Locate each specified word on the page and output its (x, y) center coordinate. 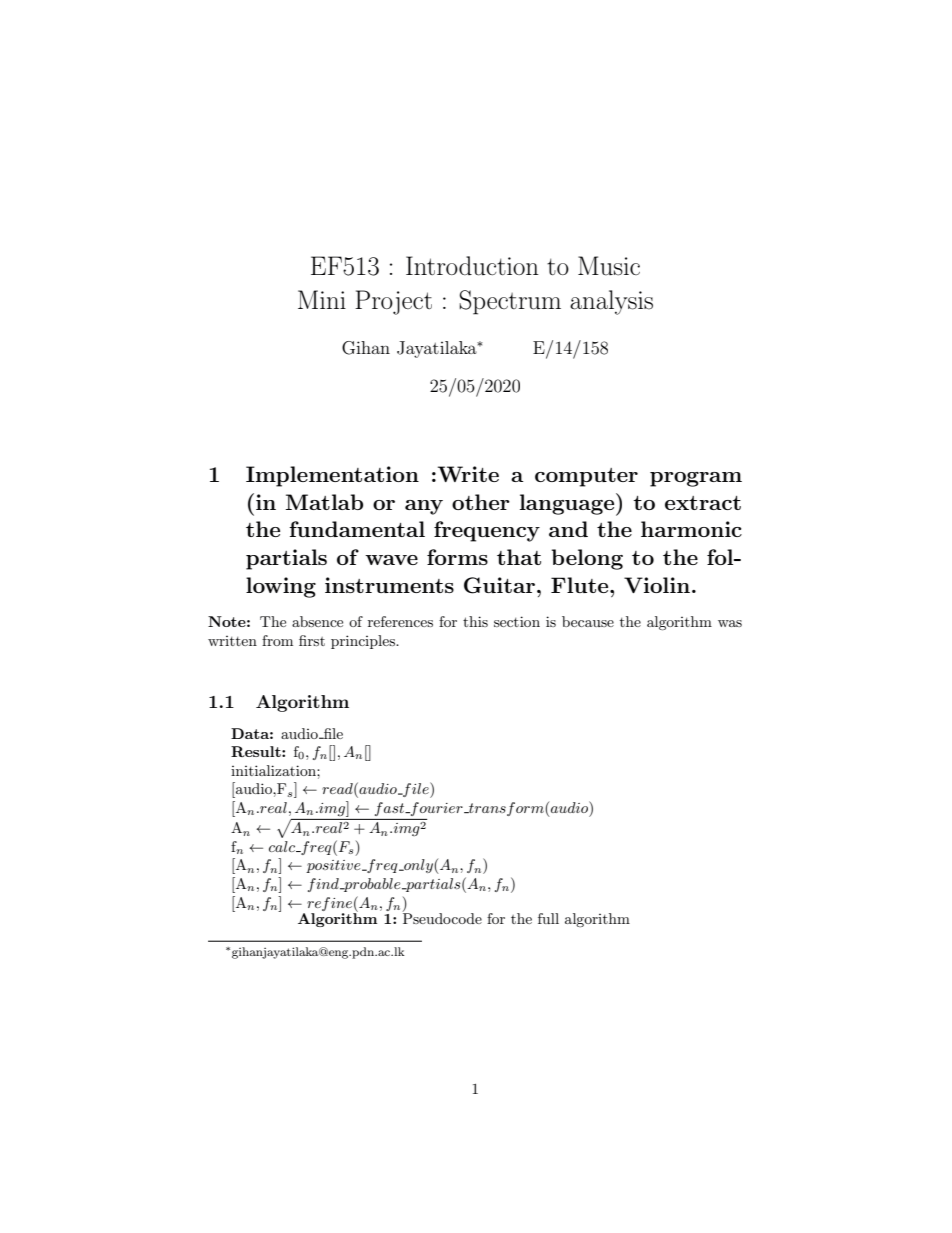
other (481, 502)
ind (328, 884)
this (475, 621)
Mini (322, 299)
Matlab (324, 502)
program (696, 479)
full (548, 918)
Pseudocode (442, 917)
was (730, 623)
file (332, 733)
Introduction (472, 266)
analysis (611, 302)
